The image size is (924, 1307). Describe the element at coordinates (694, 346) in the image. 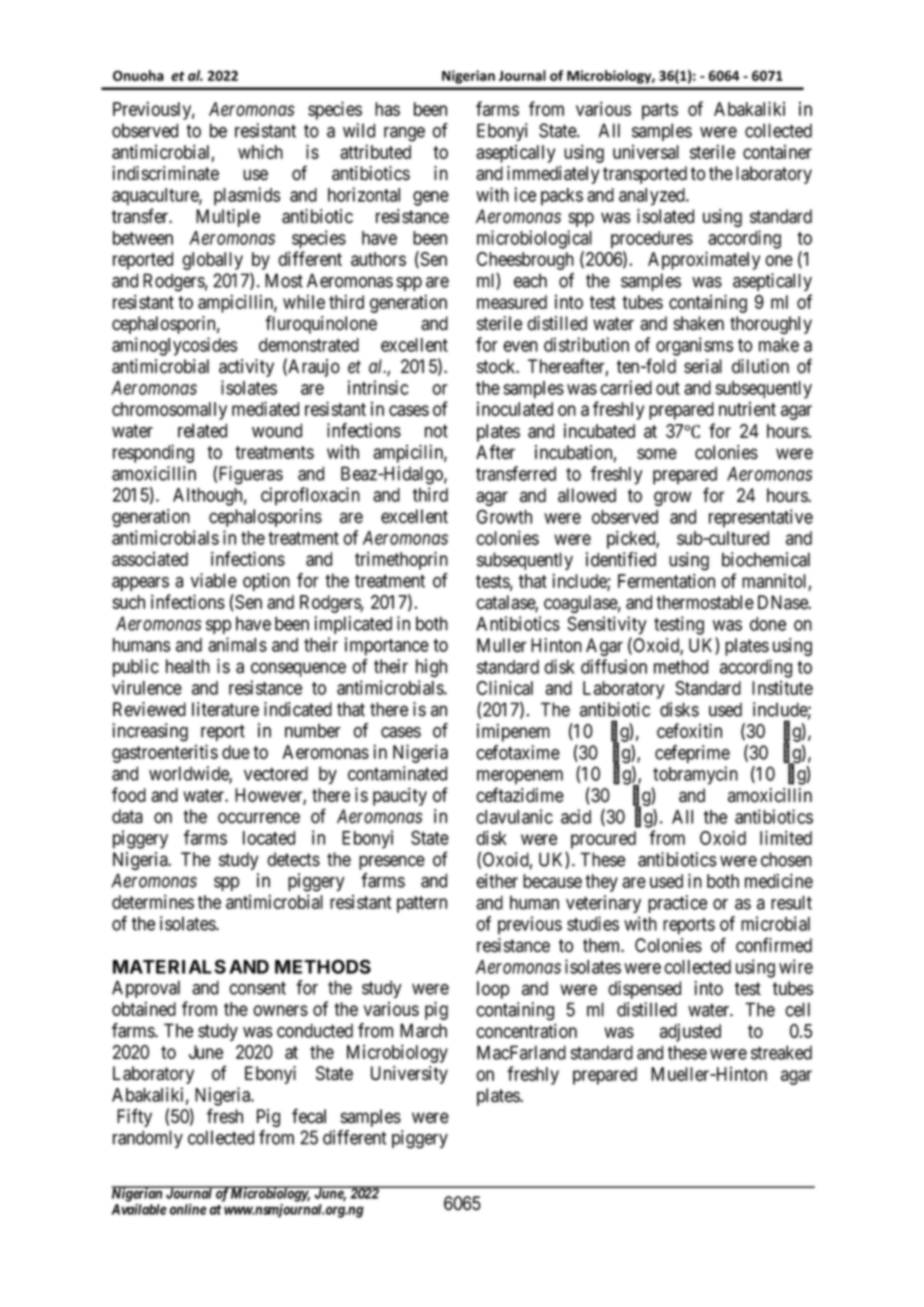

I see `organisms` at that location.
